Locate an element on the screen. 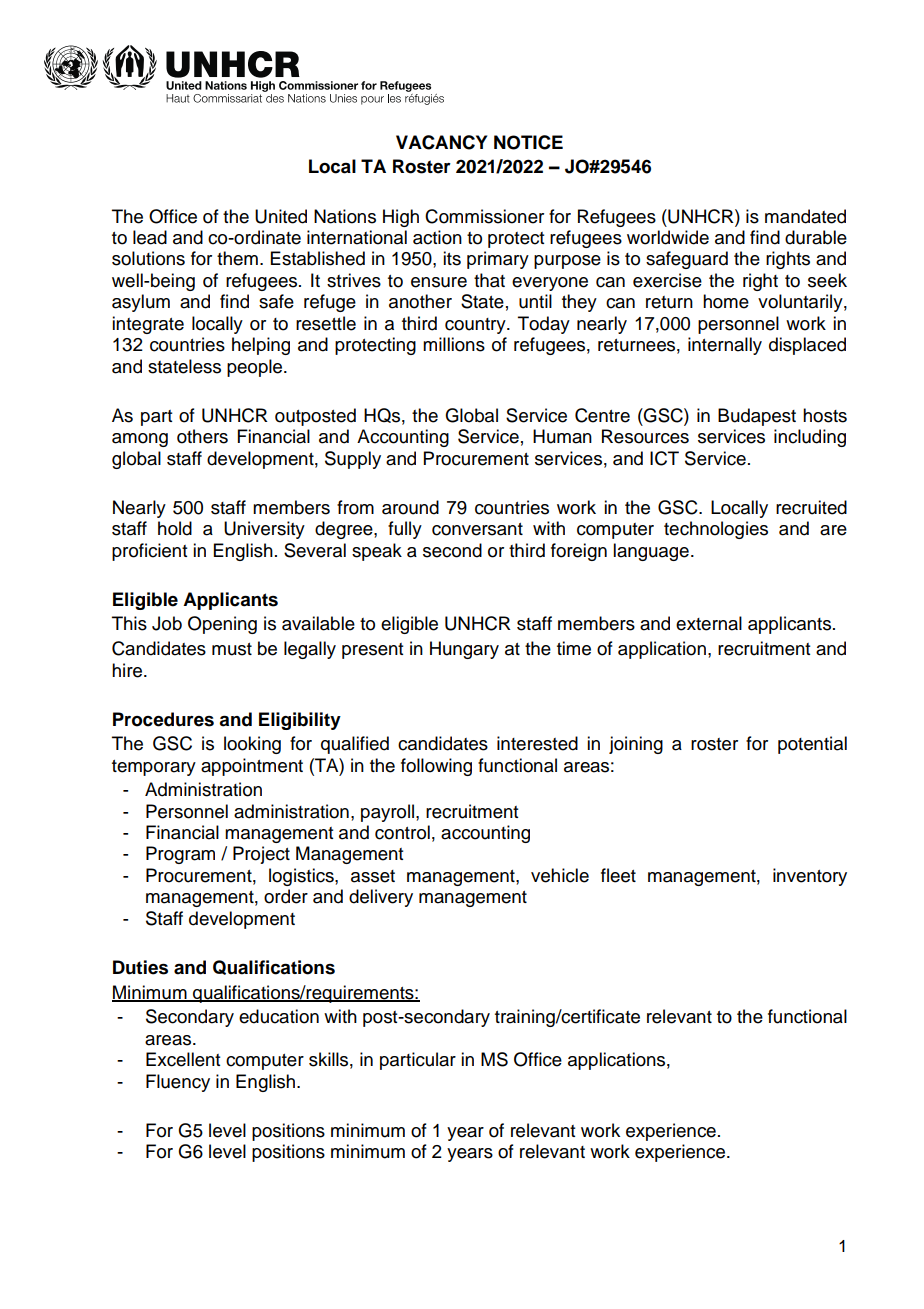  United is located at coordinates (281, 216).
